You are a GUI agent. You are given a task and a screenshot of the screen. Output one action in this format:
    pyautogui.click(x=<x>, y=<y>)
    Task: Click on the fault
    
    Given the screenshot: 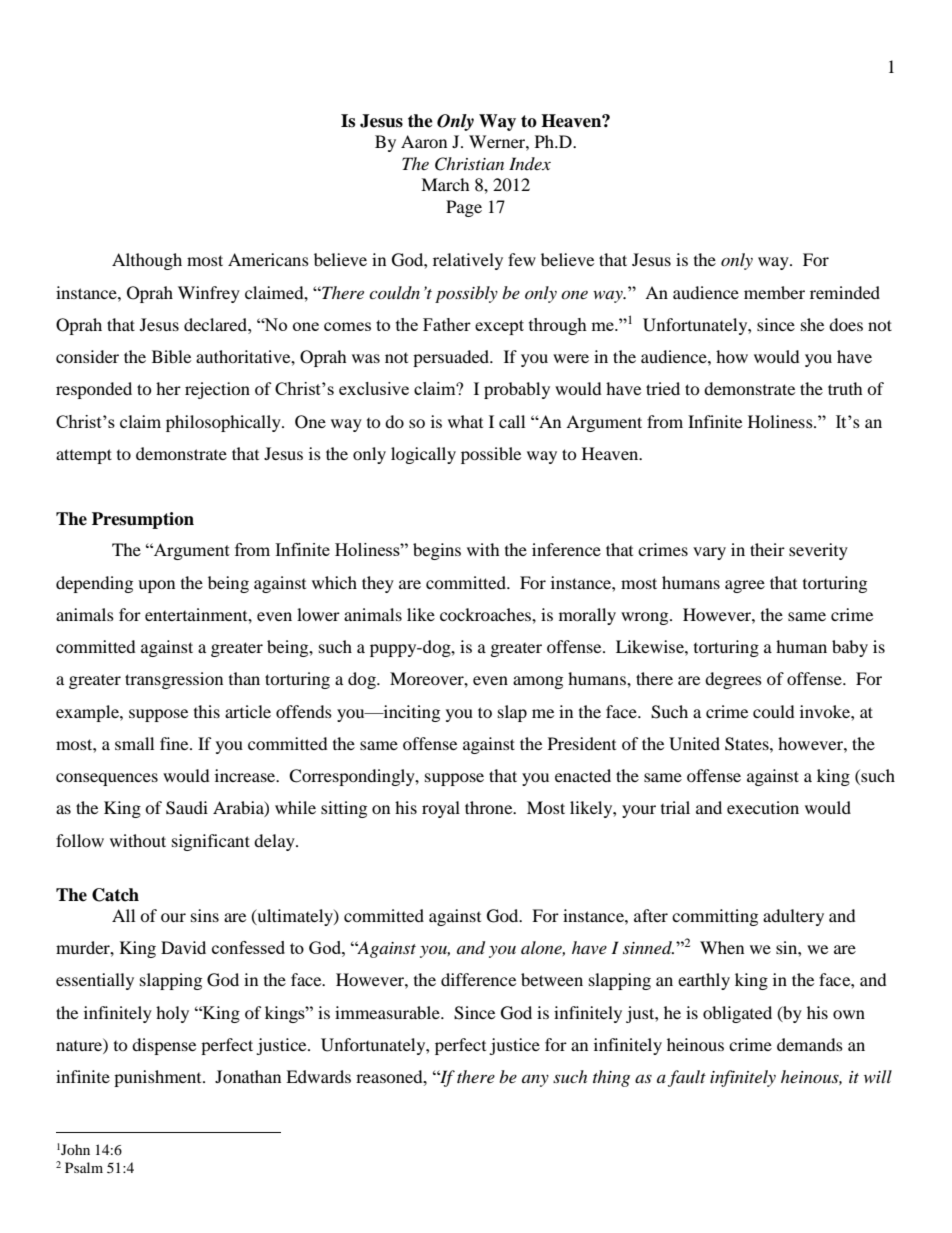 What is the action you would take?
    pyautogui.click(x=687, y=1078)
